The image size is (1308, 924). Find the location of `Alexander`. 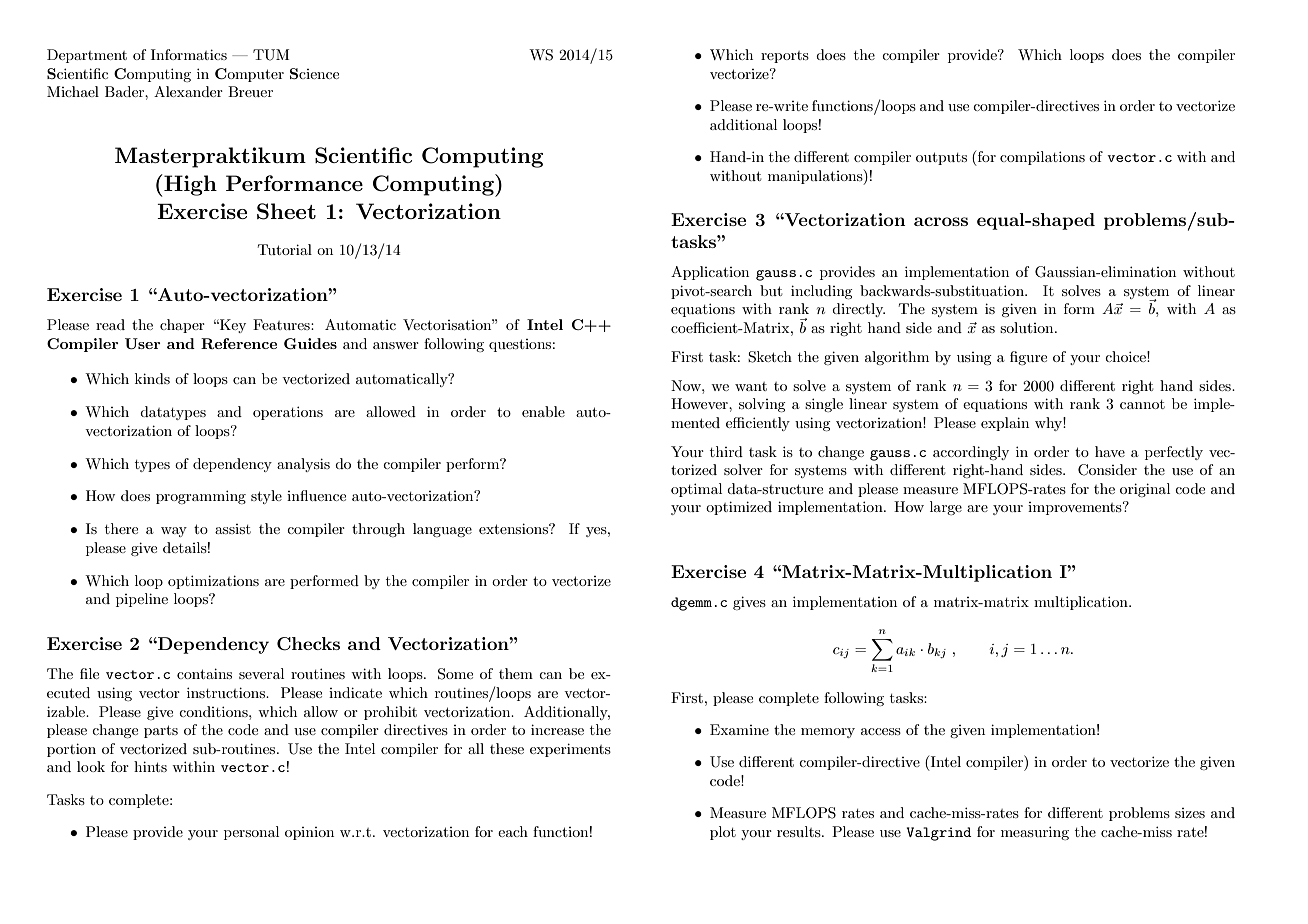

Alexander is located at coordinates (188, 91).
